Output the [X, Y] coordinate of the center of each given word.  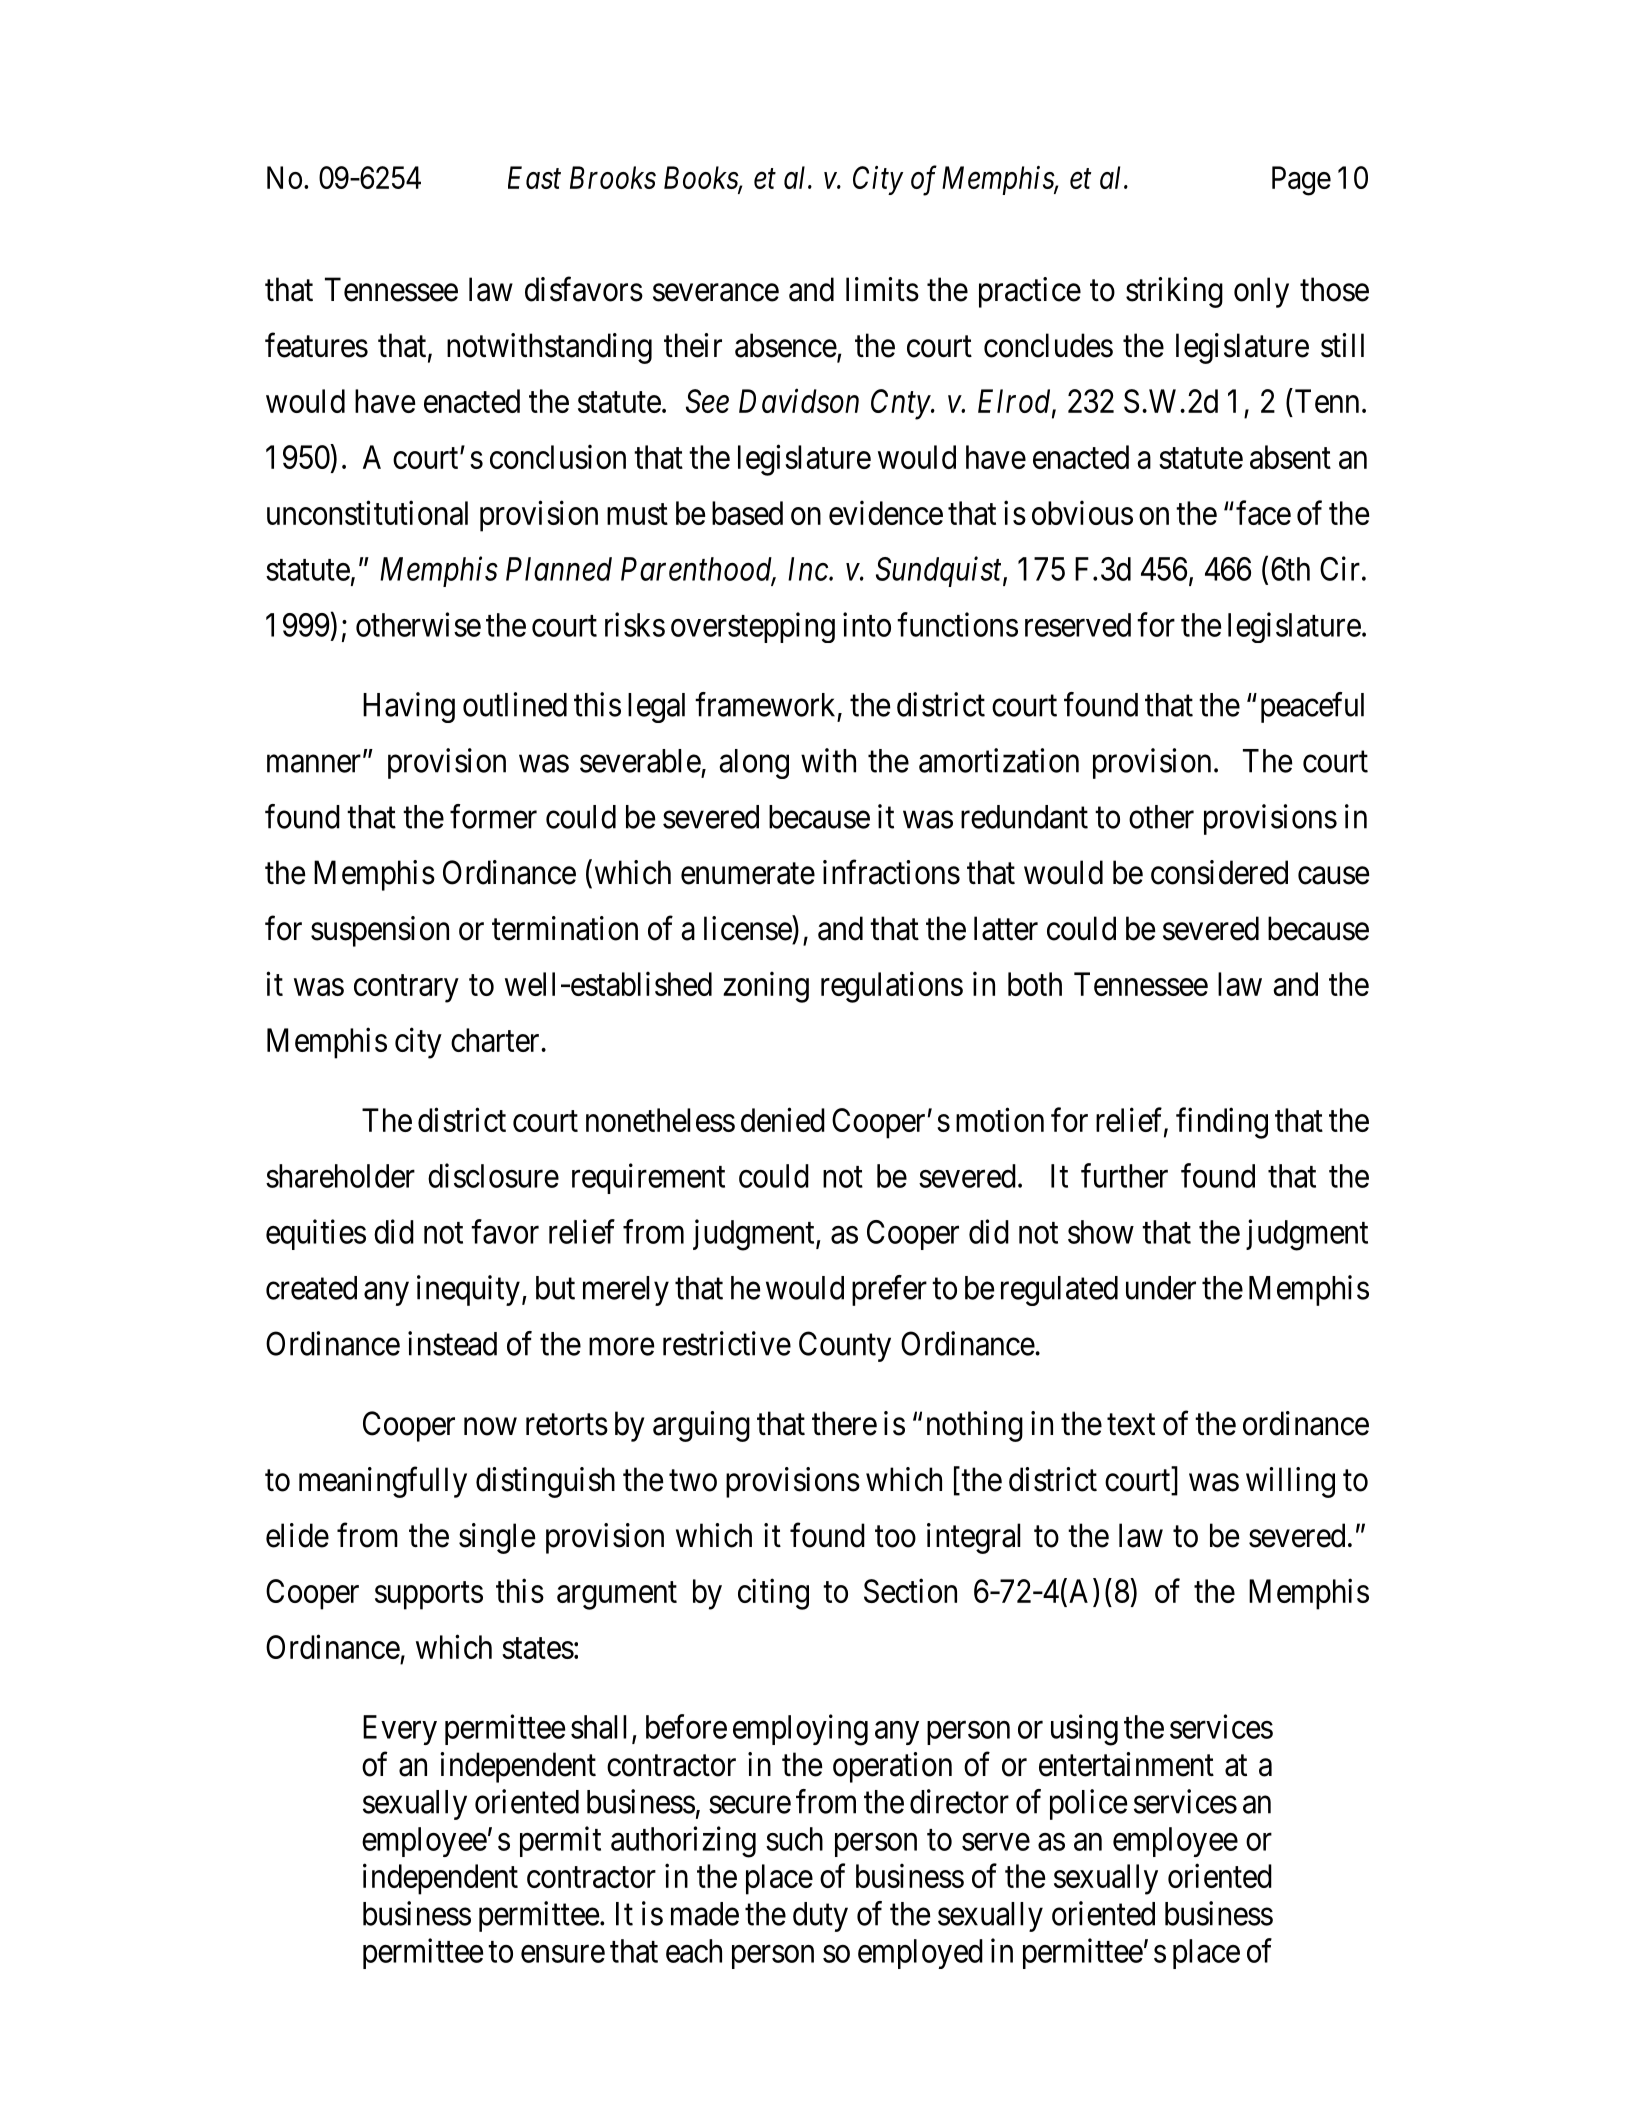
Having [409, 707]
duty [820, 1917]
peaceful [1312, 707]
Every [400, 1730]
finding [1222, 1123]
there [844, 1423]
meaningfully [383, 1482]
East [534, 177]
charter [496, 1040]
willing [1290, 1482]
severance [716, 293]
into [867, 624]
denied [783, 1119]
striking [1174, 292]
